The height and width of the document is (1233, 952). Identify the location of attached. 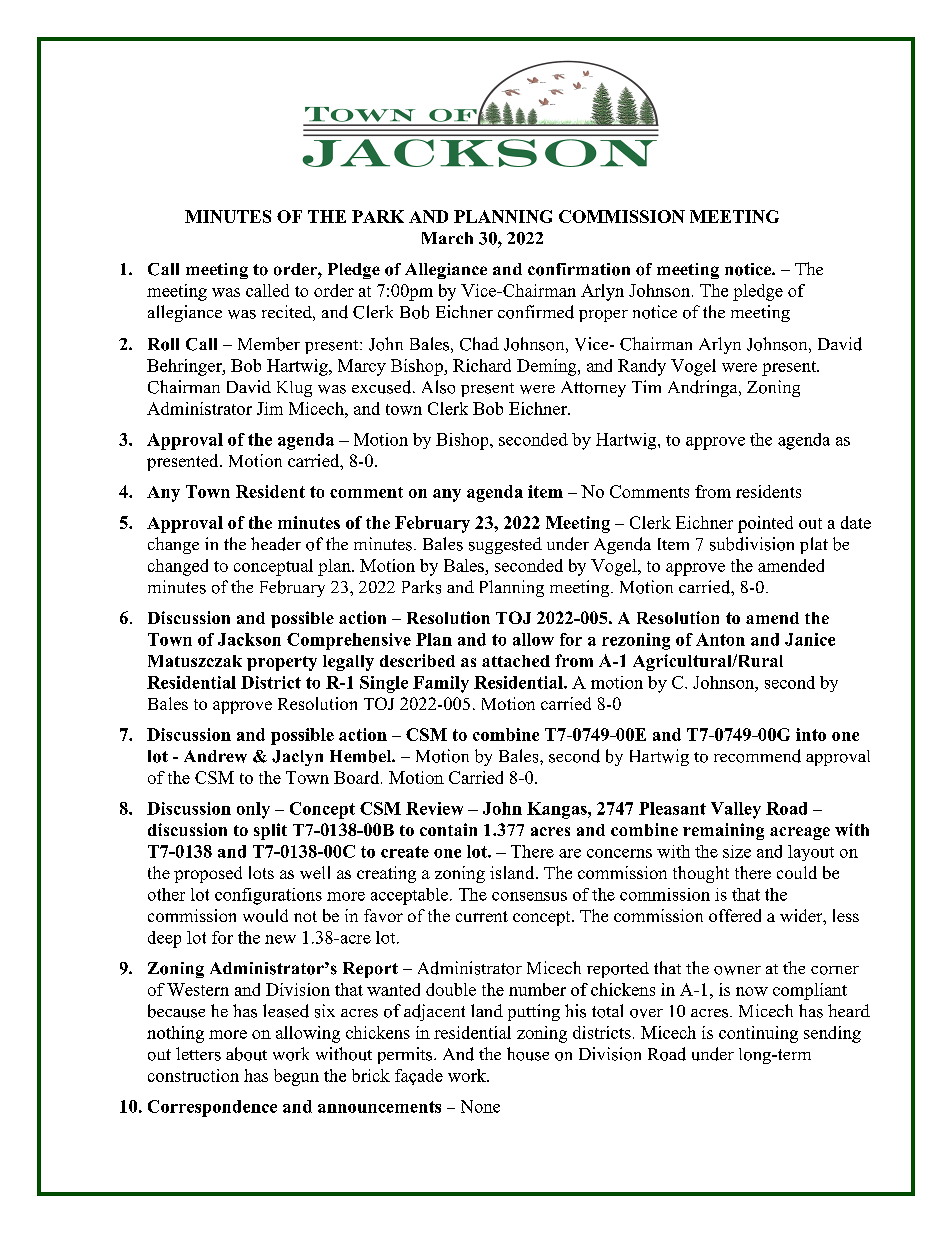
(516, 661).
